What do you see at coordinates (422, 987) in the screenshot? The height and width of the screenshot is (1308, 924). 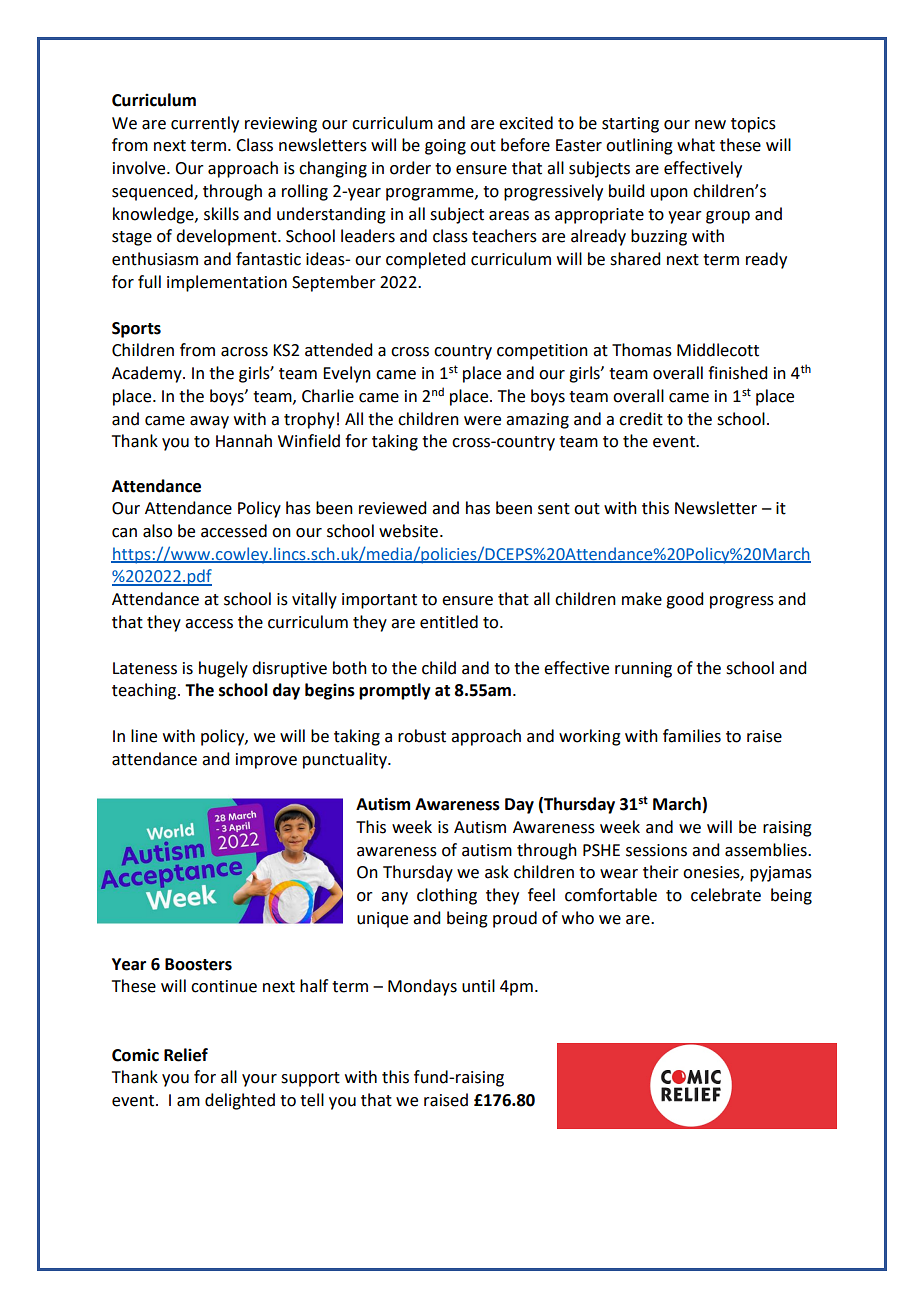 I see `Mondays` at bounding box center [422, 987].
